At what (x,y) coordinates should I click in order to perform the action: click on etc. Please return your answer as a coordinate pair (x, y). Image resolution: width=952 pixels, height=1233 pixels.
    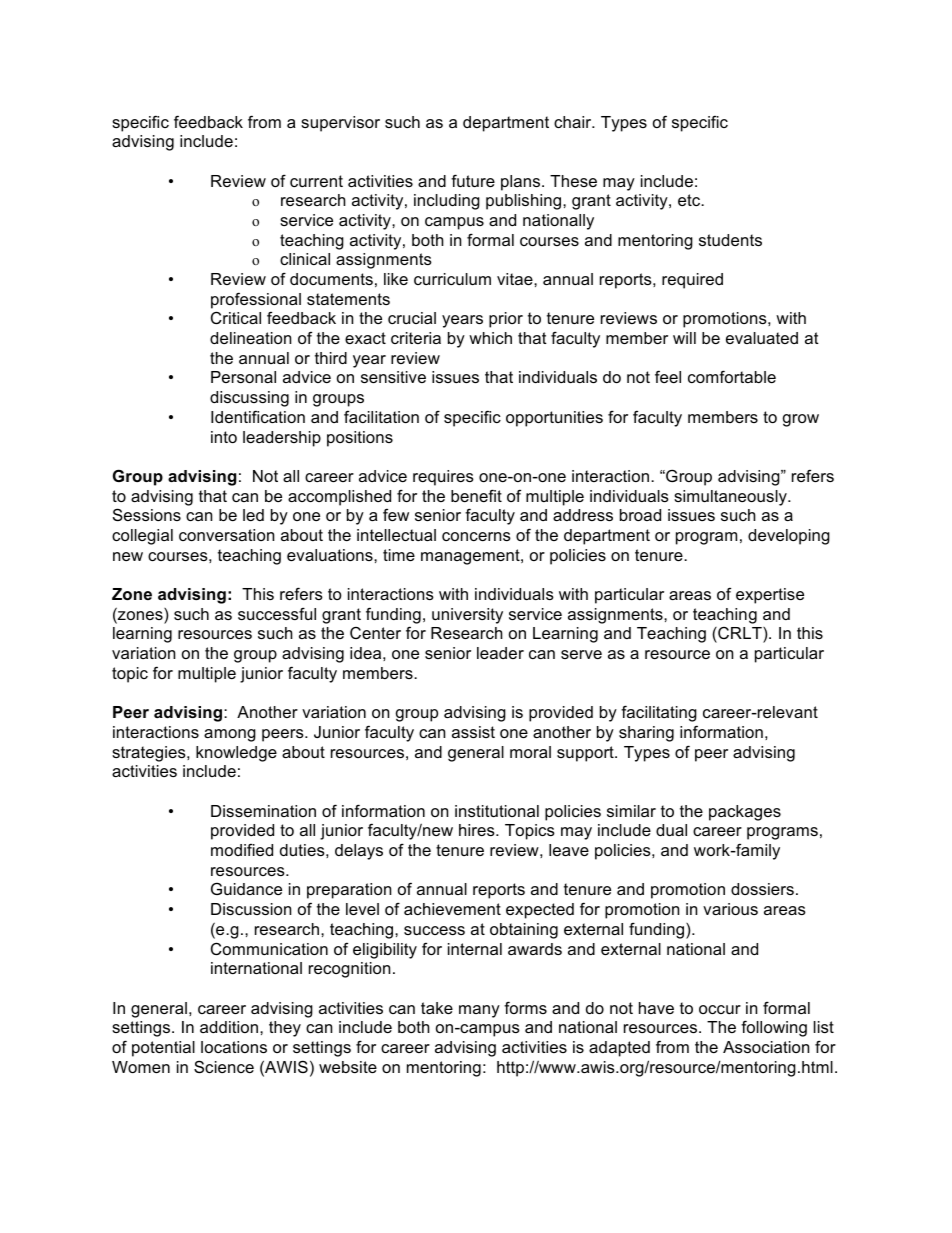
    Looking at the image, I should click on (690, 200).
